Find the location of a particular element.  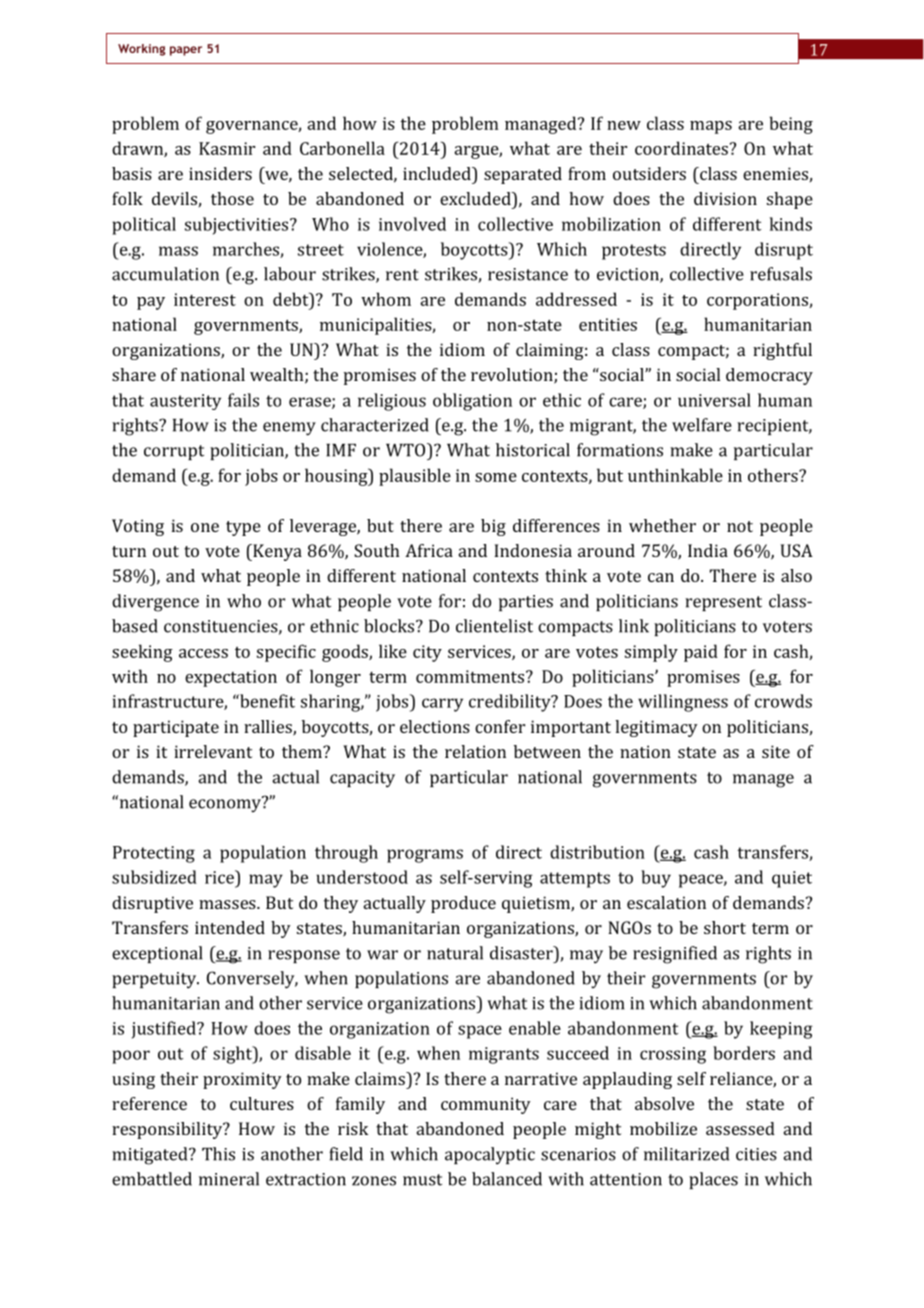

paper is located at coordinates (186, 51).
